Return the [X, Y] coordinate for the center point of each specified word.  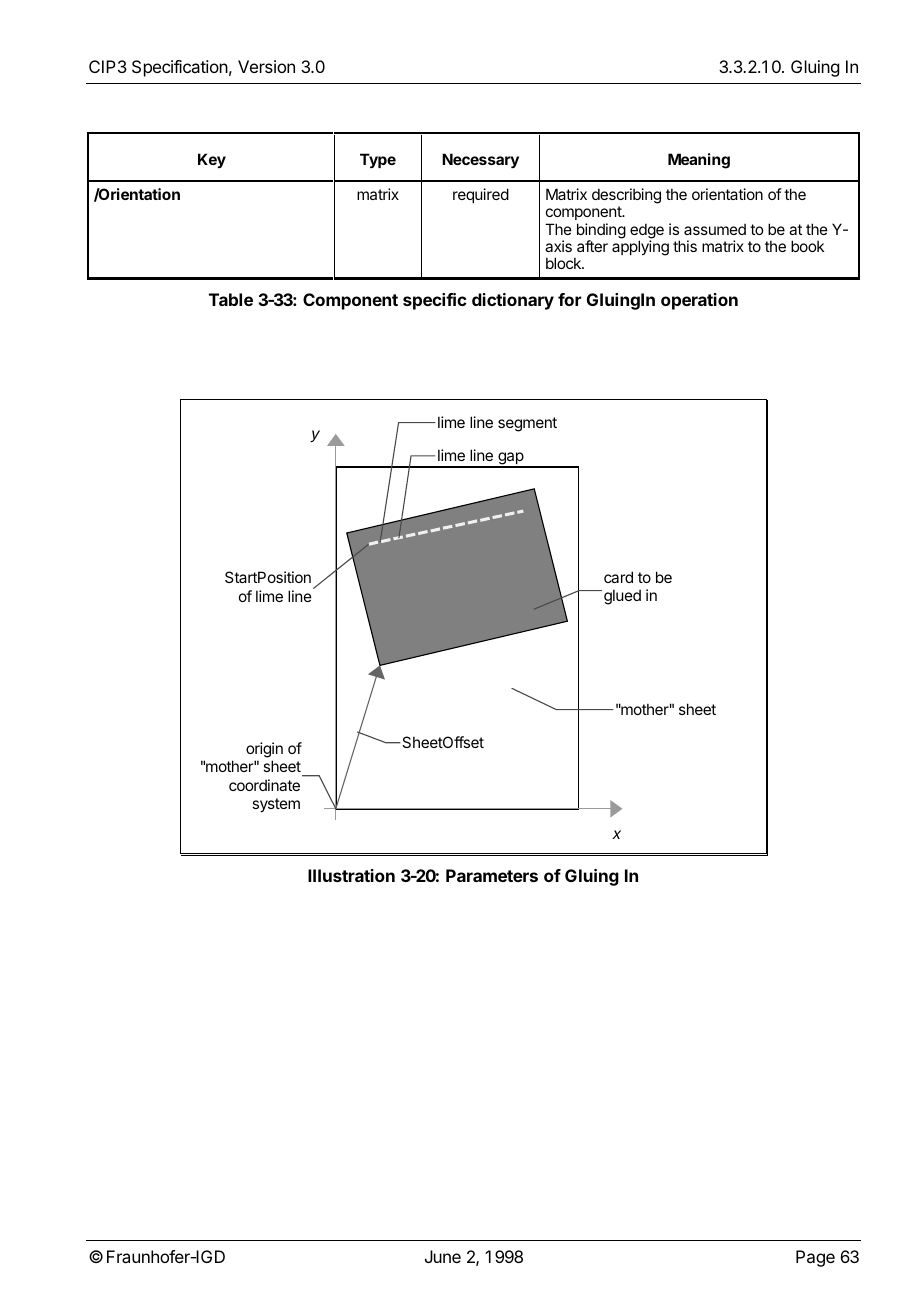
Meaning [699, 161]
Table [231, 299]
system [276, 805]
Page [815, 1258]
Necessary [480, 161]
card [618, 577]
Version [266, 66]
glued [622, 597]
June [443, 1256]
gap [510, 460]
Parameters [492, 875]
